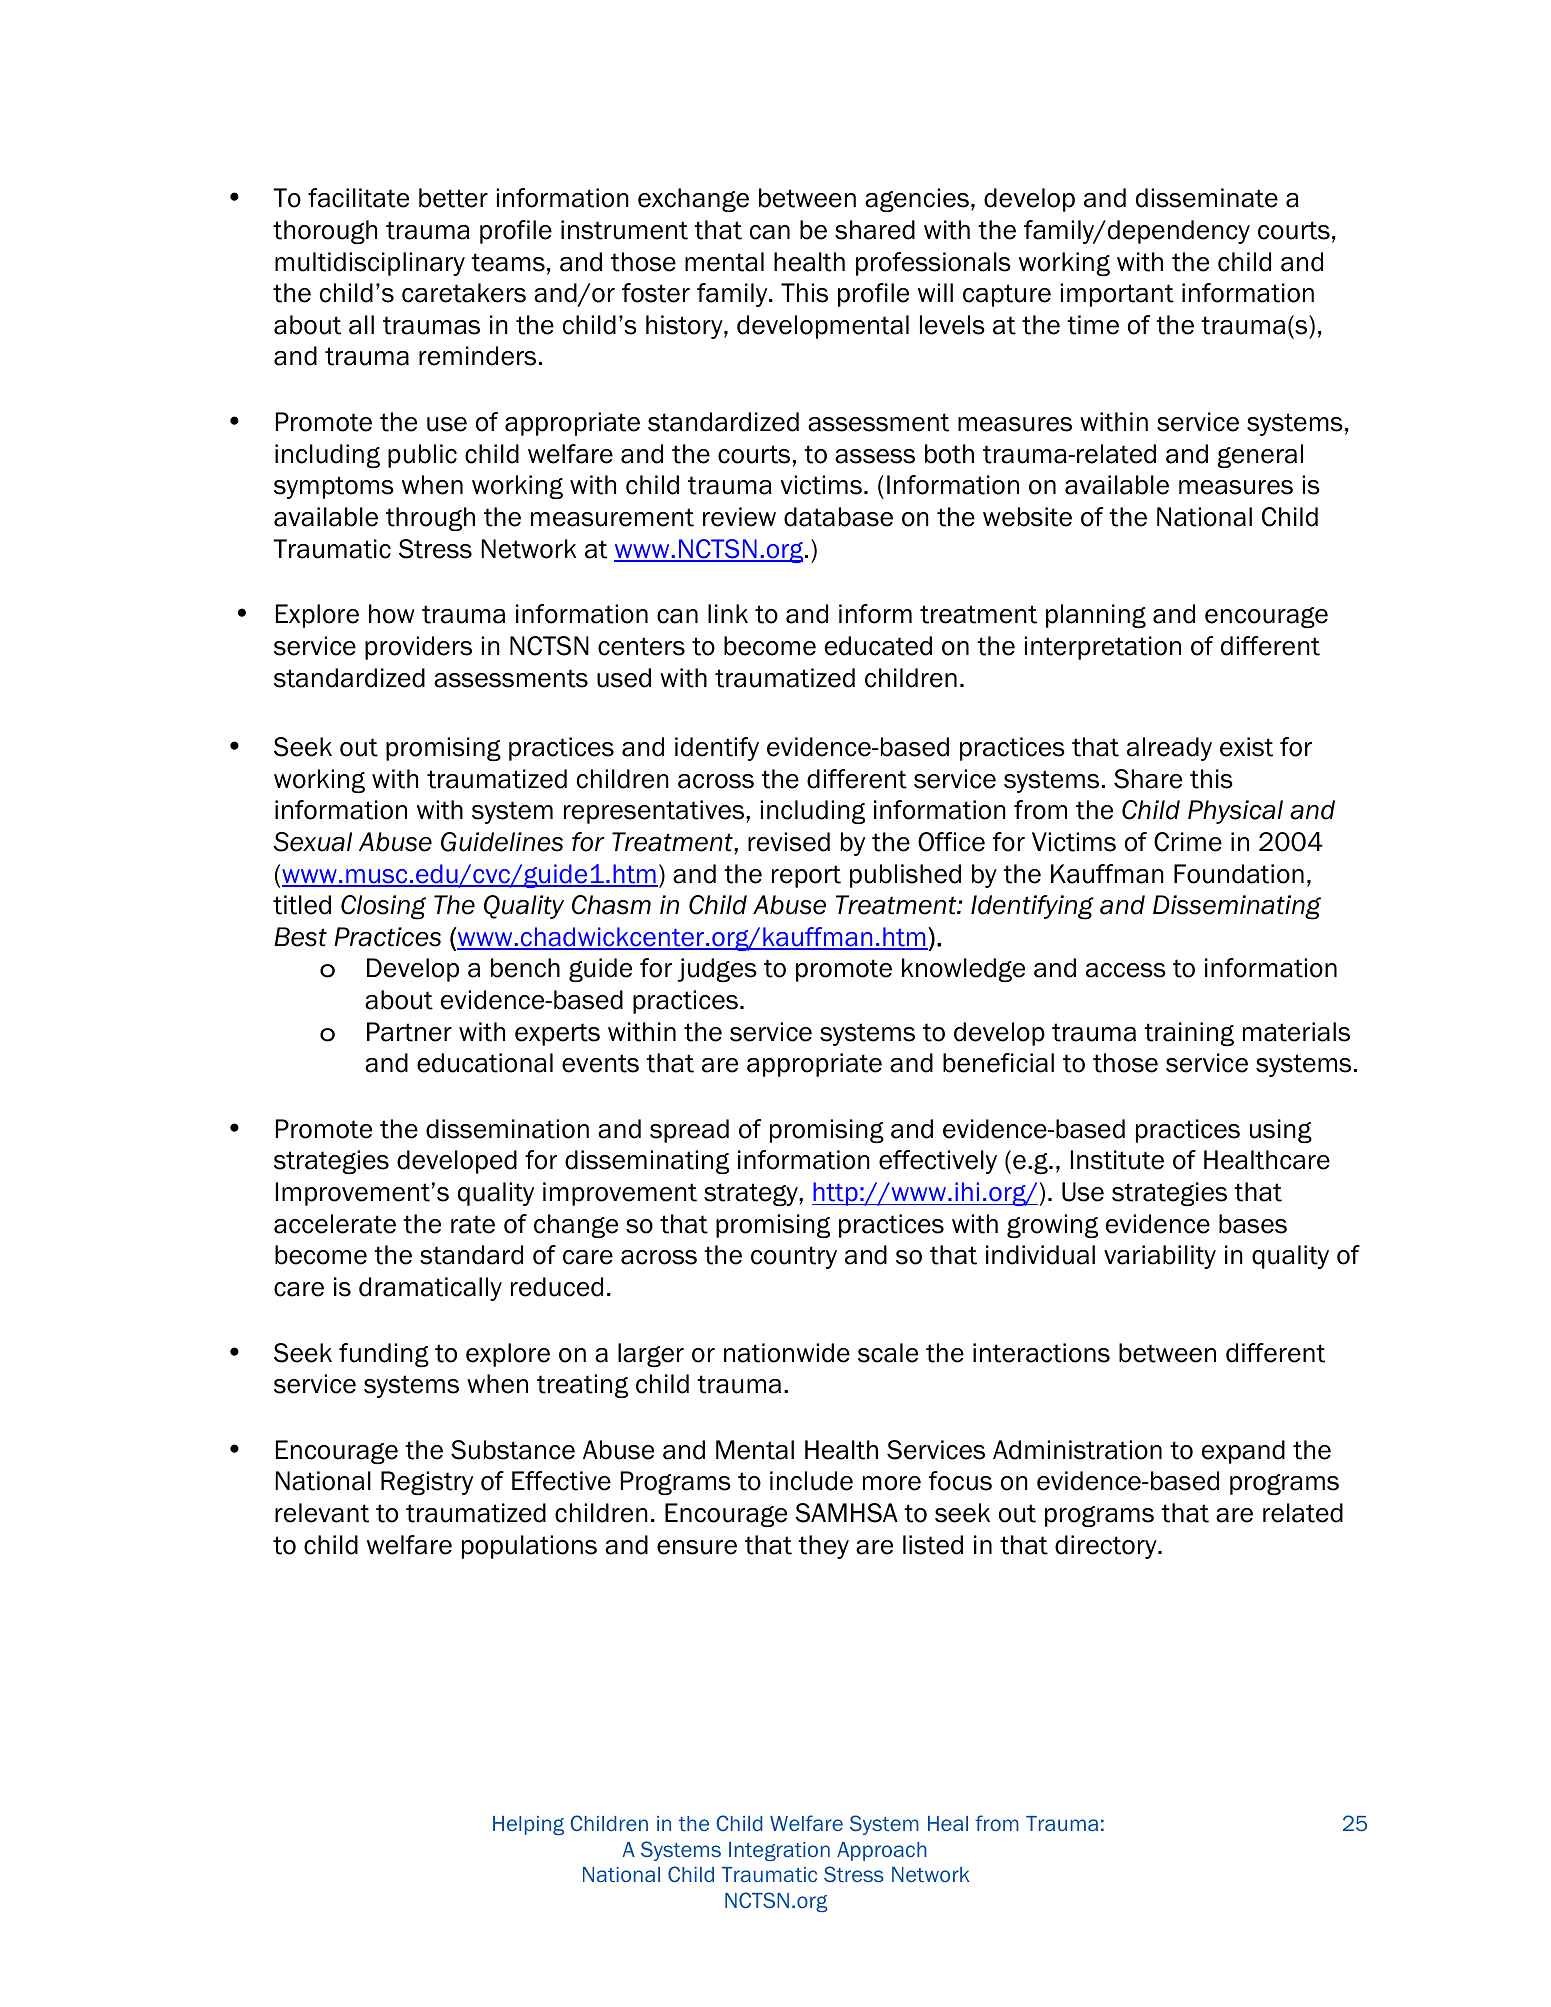 This page has height=2007, width=1551. Describe the element at coordinates (1169, 749) in the page. I see `already` at that location.
